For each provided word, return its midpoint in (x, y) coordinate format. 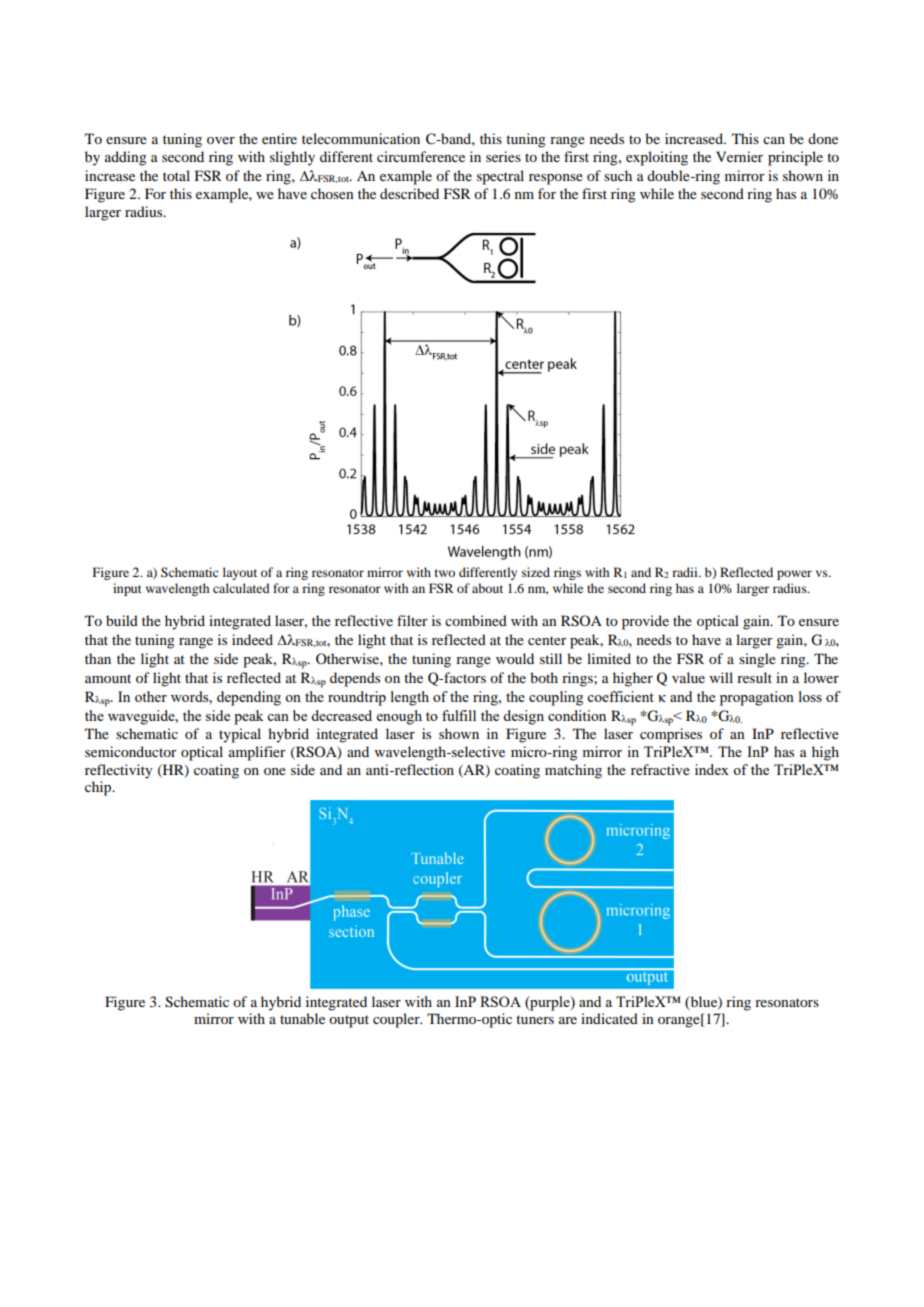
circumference (421, 156)
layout (240, 573)
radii (686, 572)
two (445, 573)
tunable (302, 1018)
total (176, 175)
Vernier (739, 156)
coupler (397, 1020)
